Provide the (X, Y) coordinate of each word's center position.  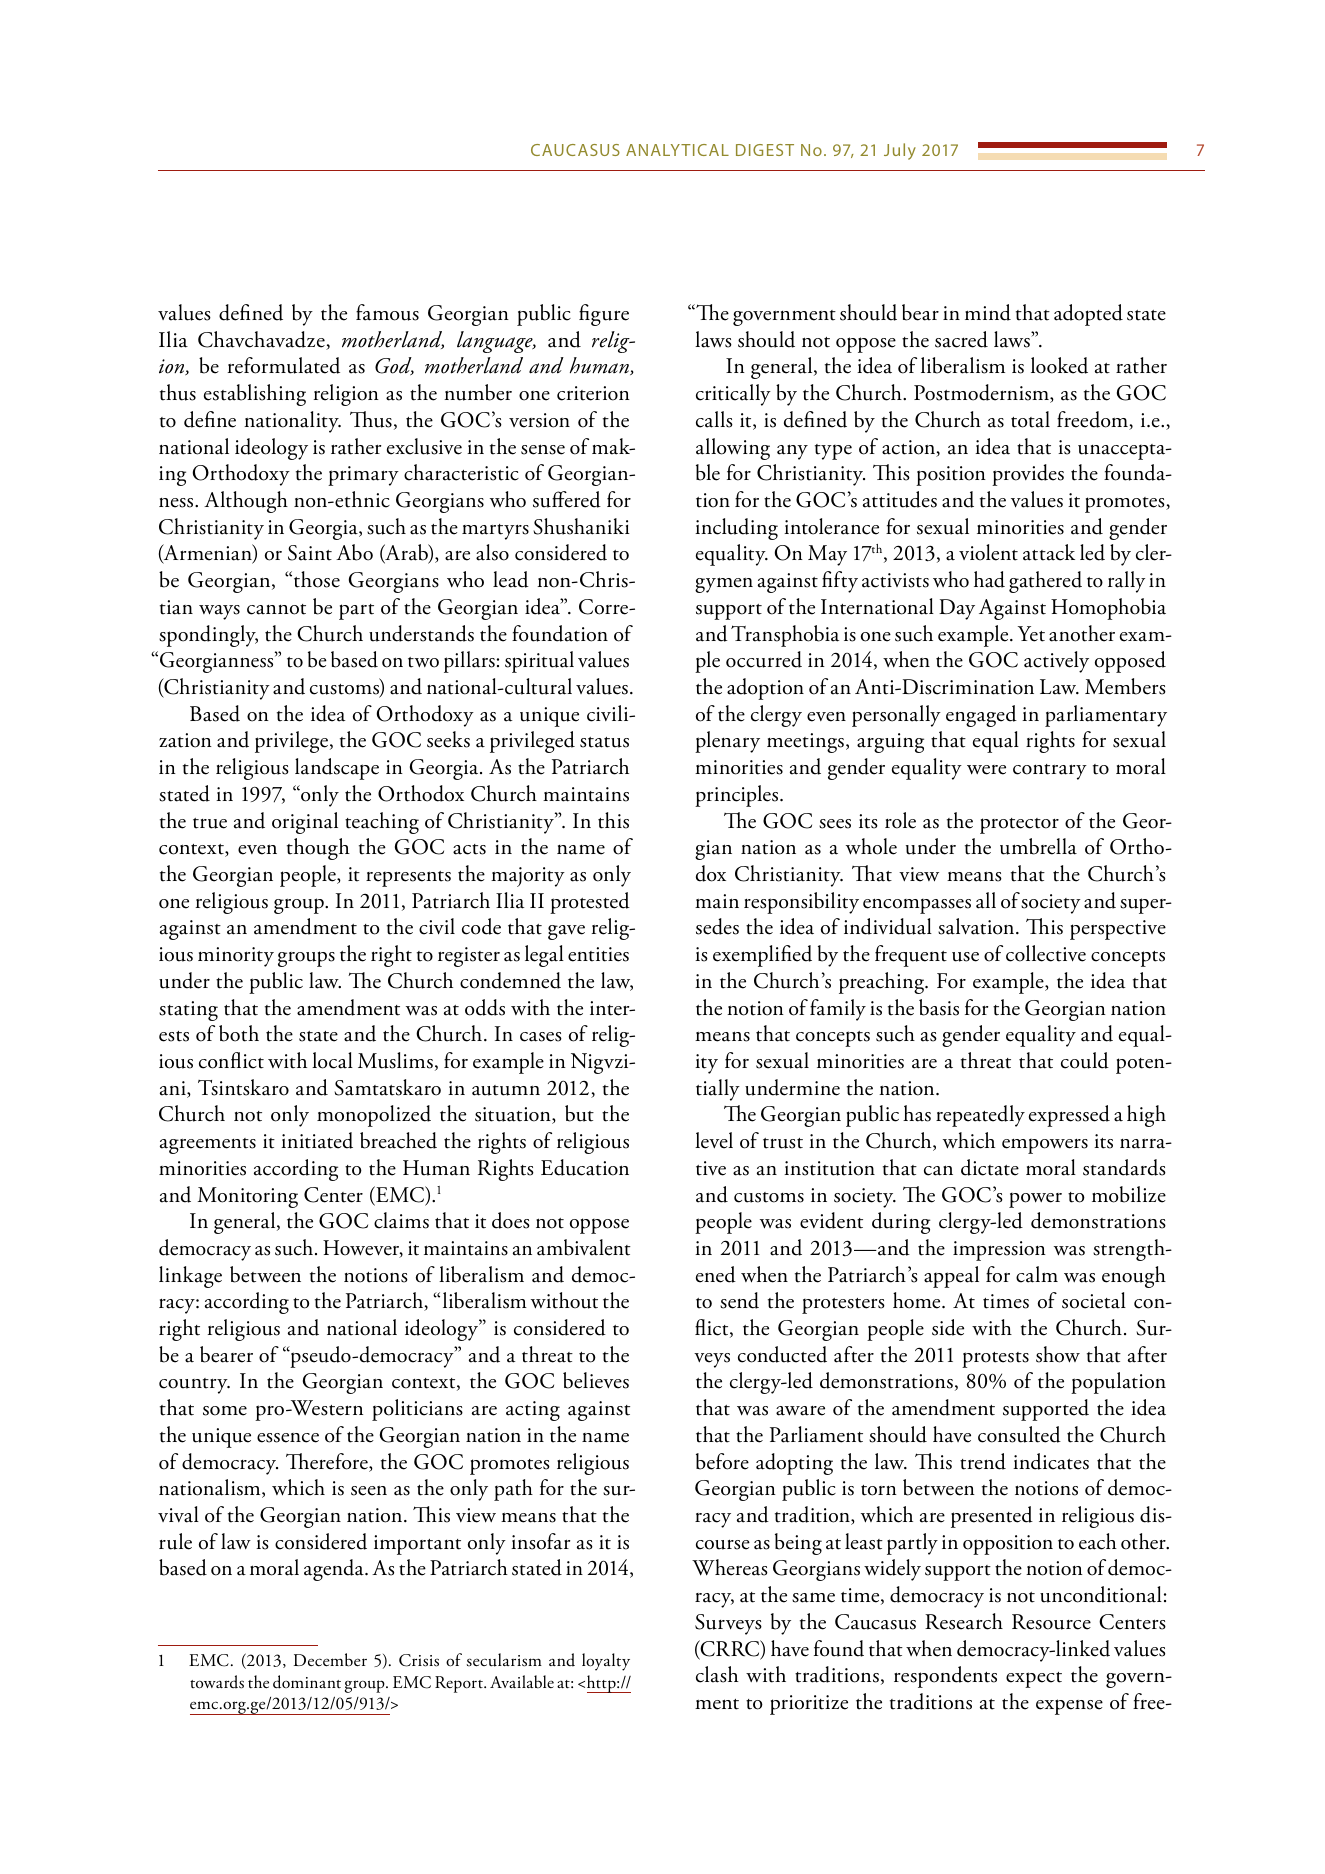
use (965, 957)
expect (1034, 1680)
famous (387, 312)
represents (408, 879)
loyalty (606, 1662)
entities (598, 954)
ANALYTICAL (677, 150)
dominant (307, 1682)
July (900, 151)
